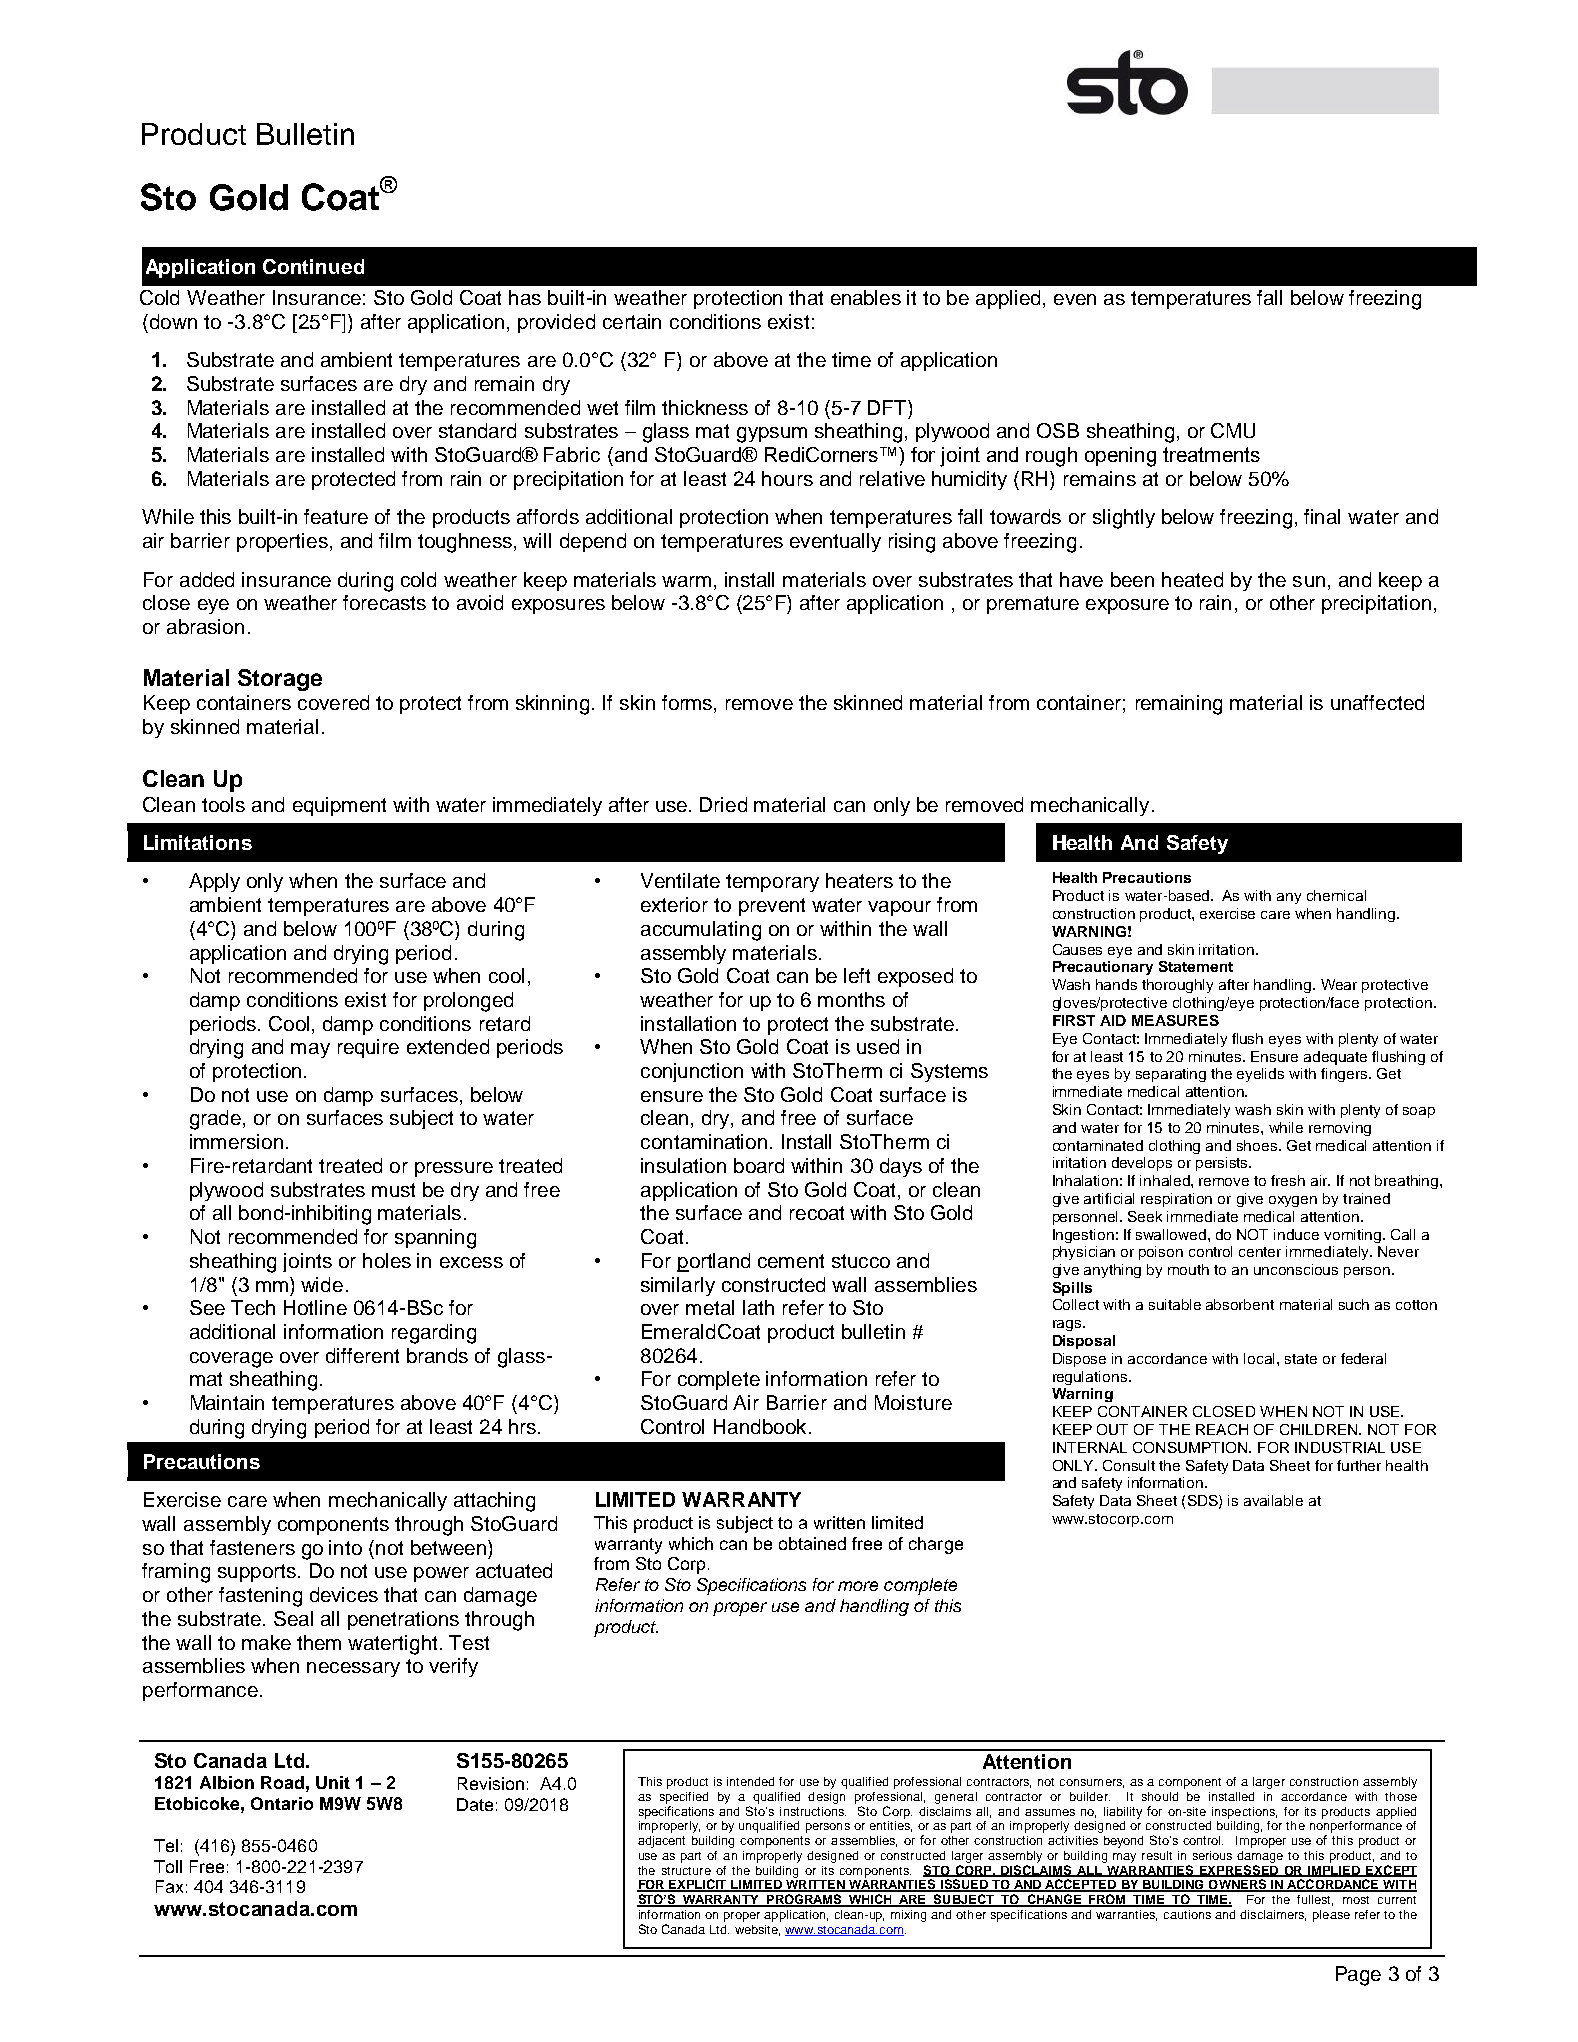  What do you see at coordinates (1296, 1269) in the document?
I see `unconscious` at bounding box center [1296, 1269].
